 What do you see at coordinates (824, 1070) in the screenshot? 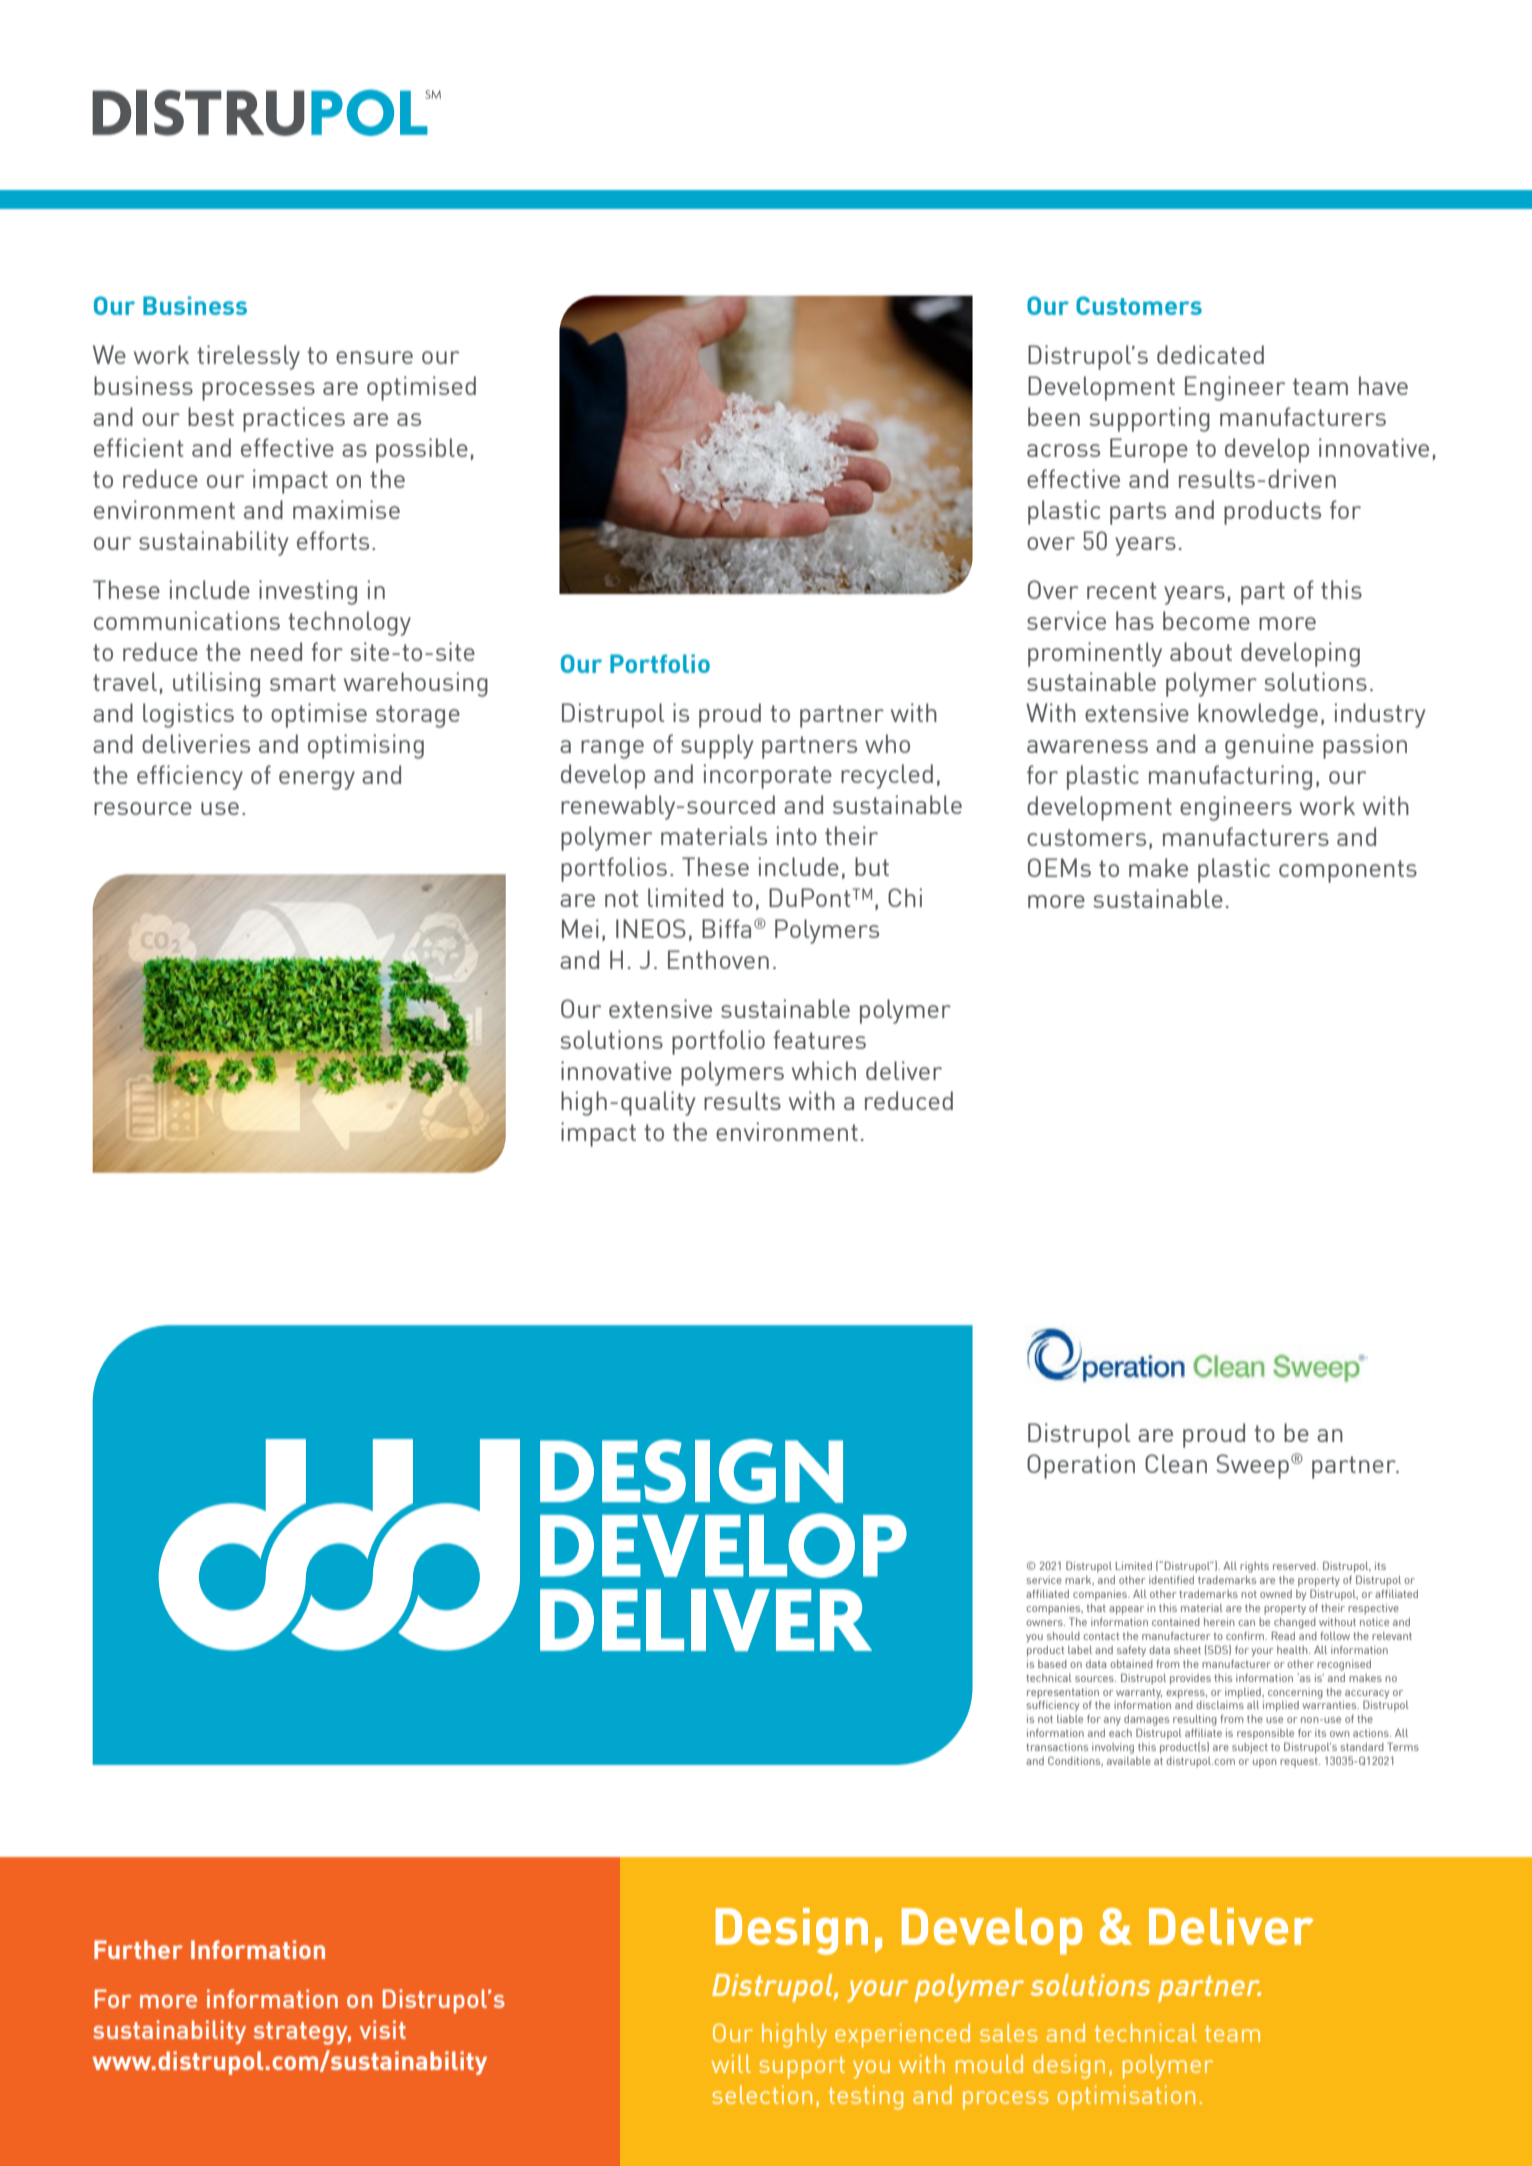
I see `which` at bounding box center [824, 1070].
